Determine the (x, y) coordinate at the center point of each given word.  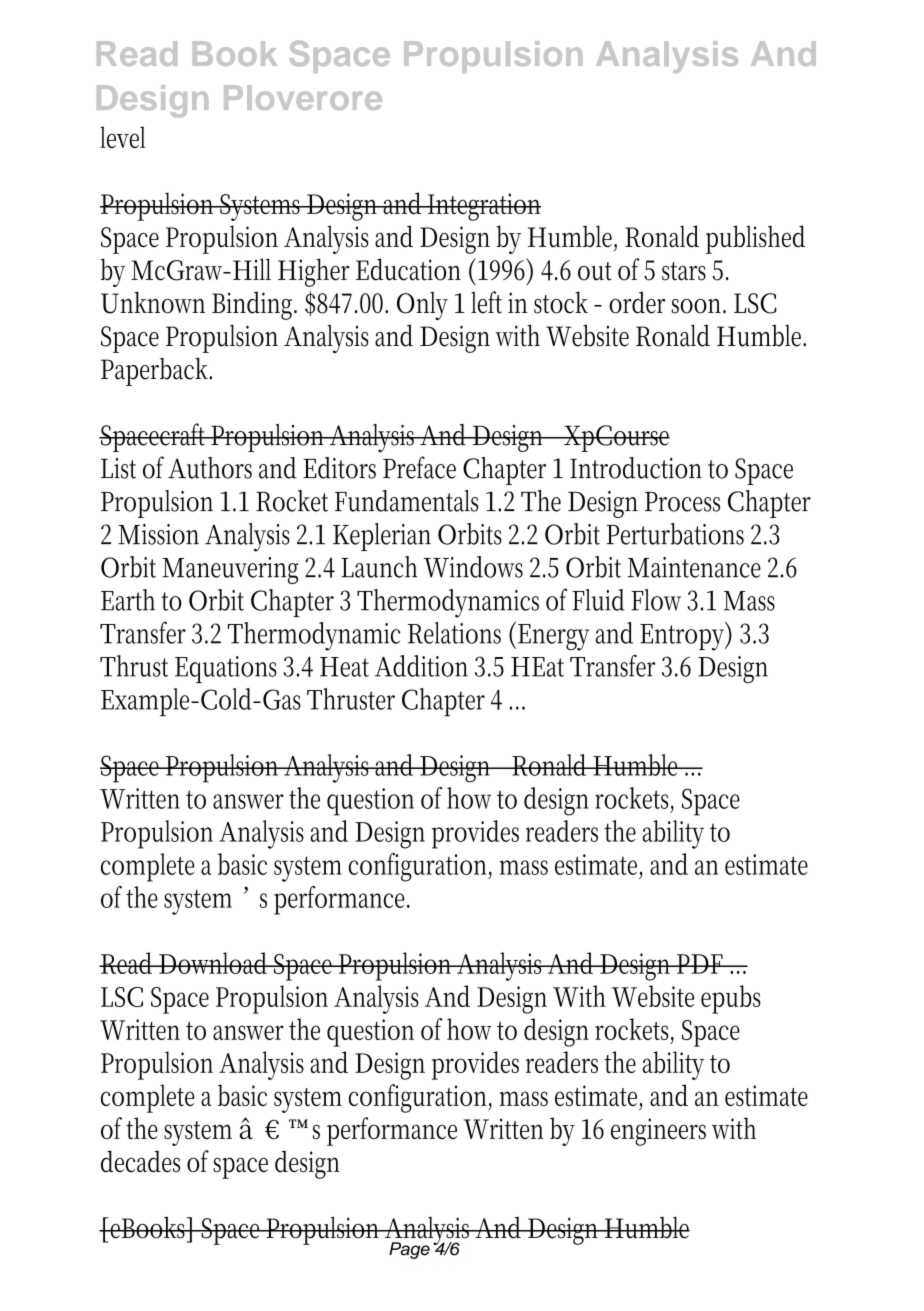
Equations (226, 669)
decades (140, 1161)
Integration (483, 207)
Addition (421, 666)
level (122, 137)
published (755, 239)
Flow (656, 600)
